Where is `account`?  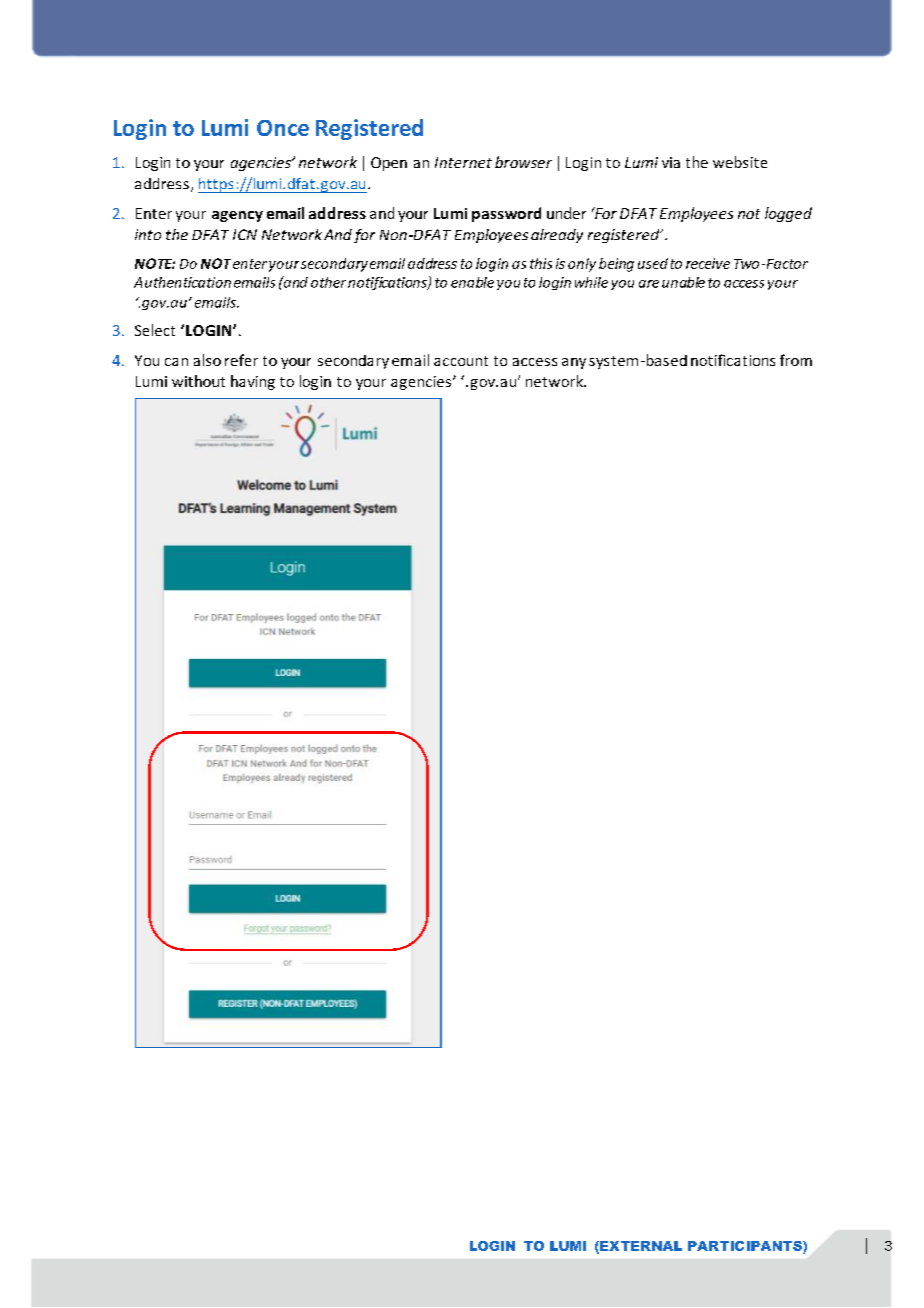
account is located at coordinates (461, 361).
